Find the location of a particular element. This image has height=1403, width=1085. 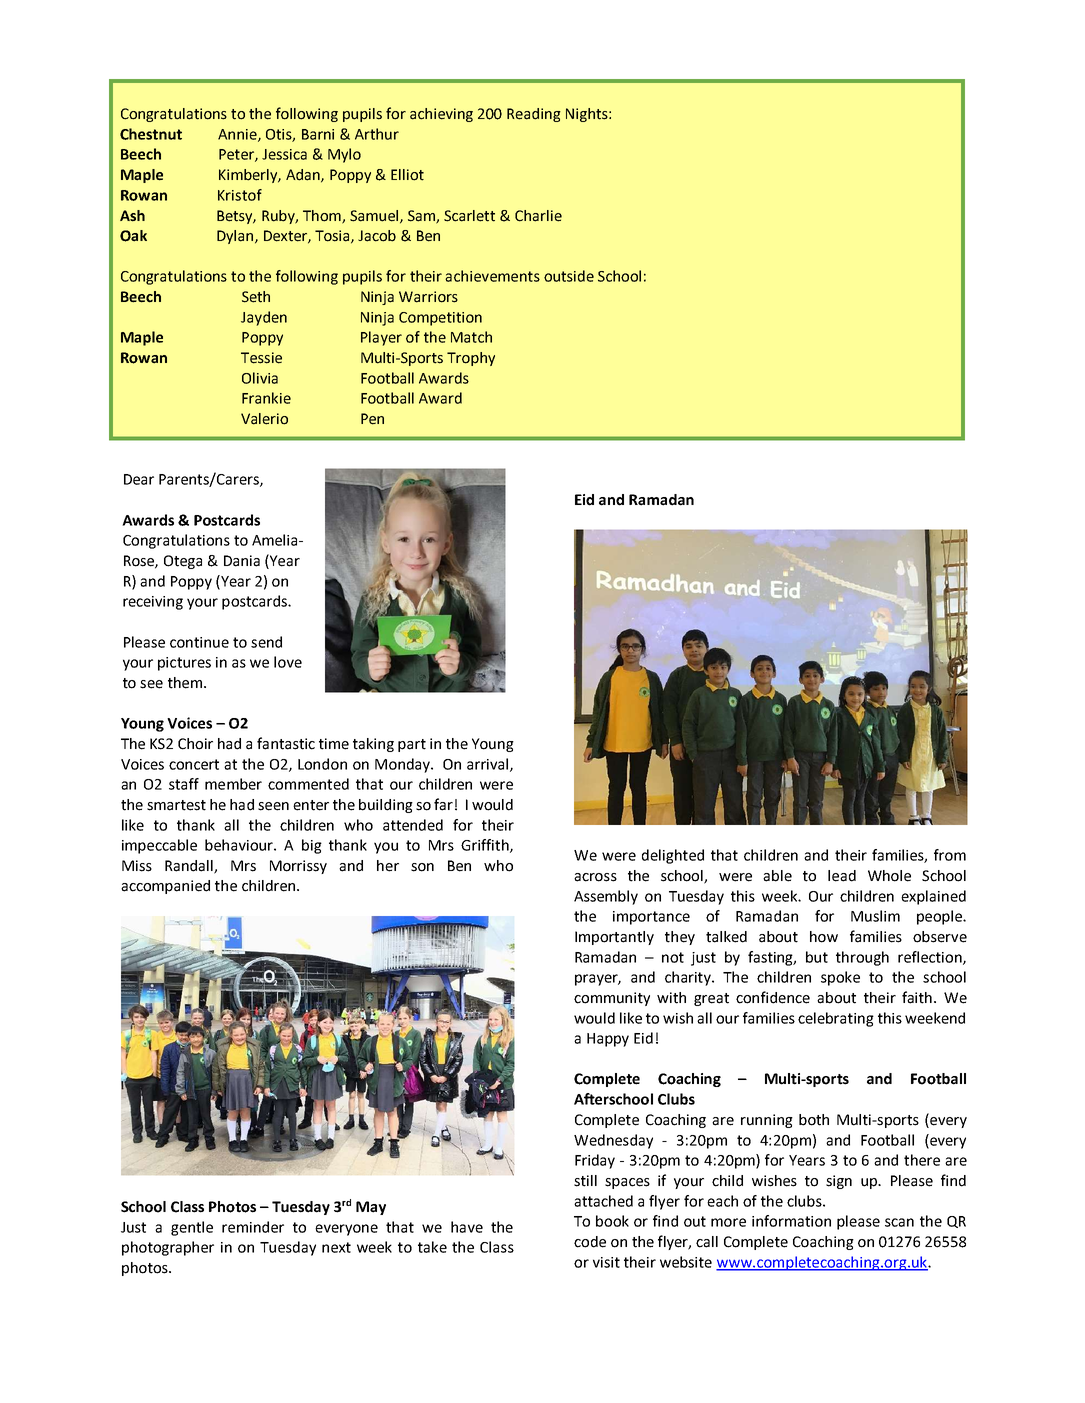

outside is located at coordinates (569, 276).
